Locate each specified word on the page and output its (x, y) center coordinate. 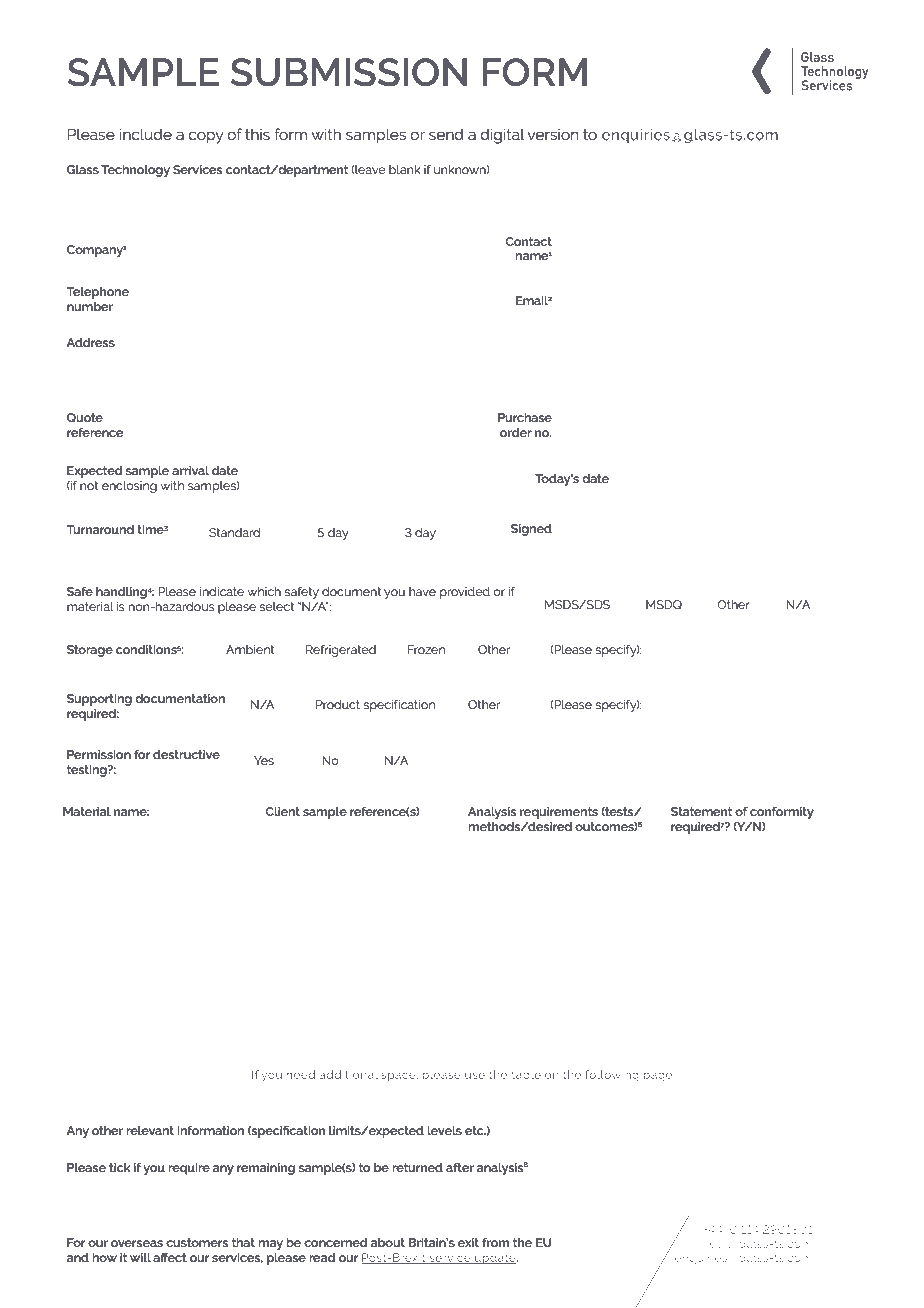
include (145, 134)
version (552, 134)
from (496, 1242)
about (388, 1242)
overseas (137, 1243)
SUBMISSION (349, 72)
